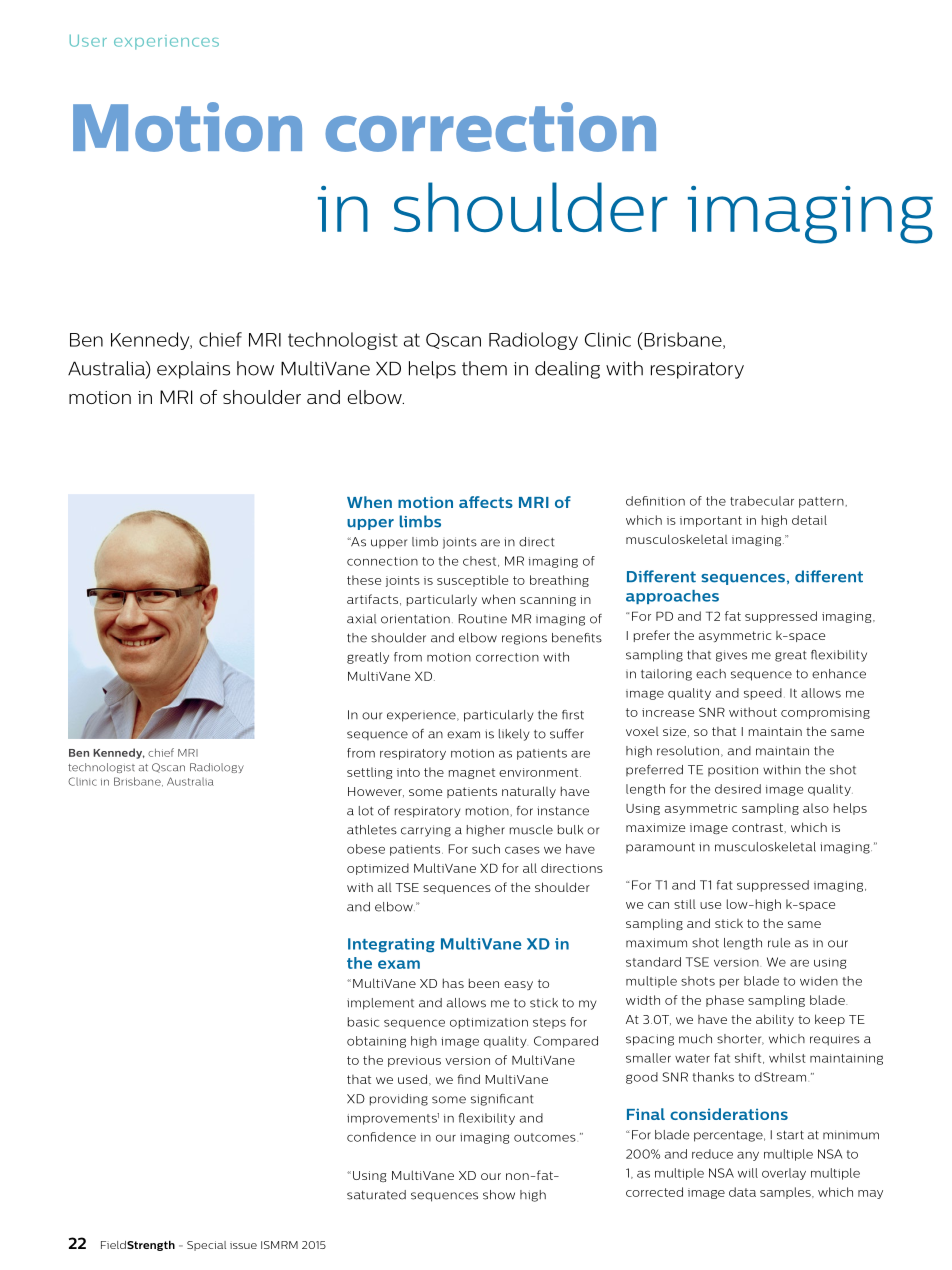  Describe the element at coordinates (484, 368) in the screenshot. I see `them` at that location.
